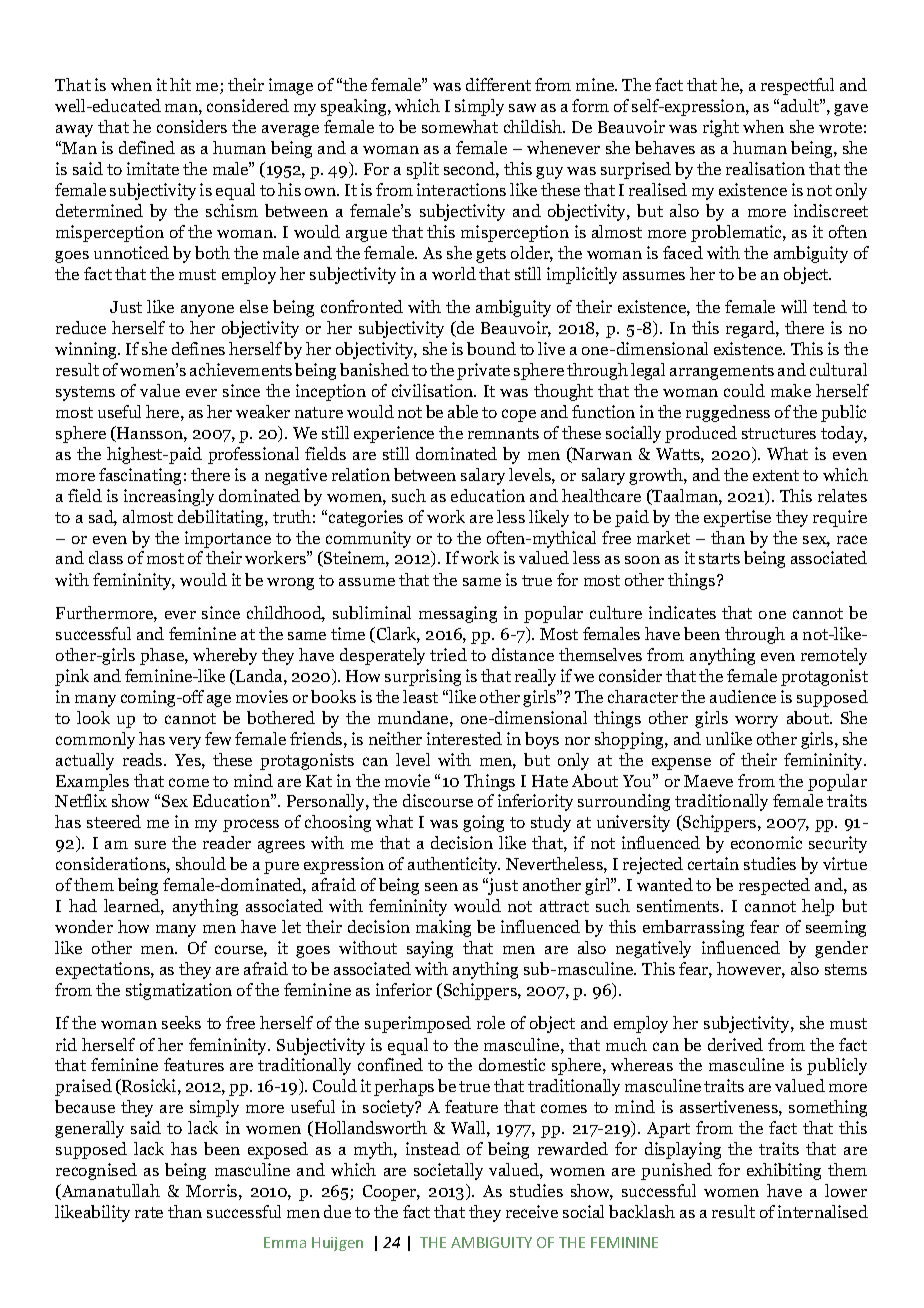 This screenshot has height=1308, width=924. Describe the element at coordinates (448, 654) in the screenshot. I see `tried` at that location.
